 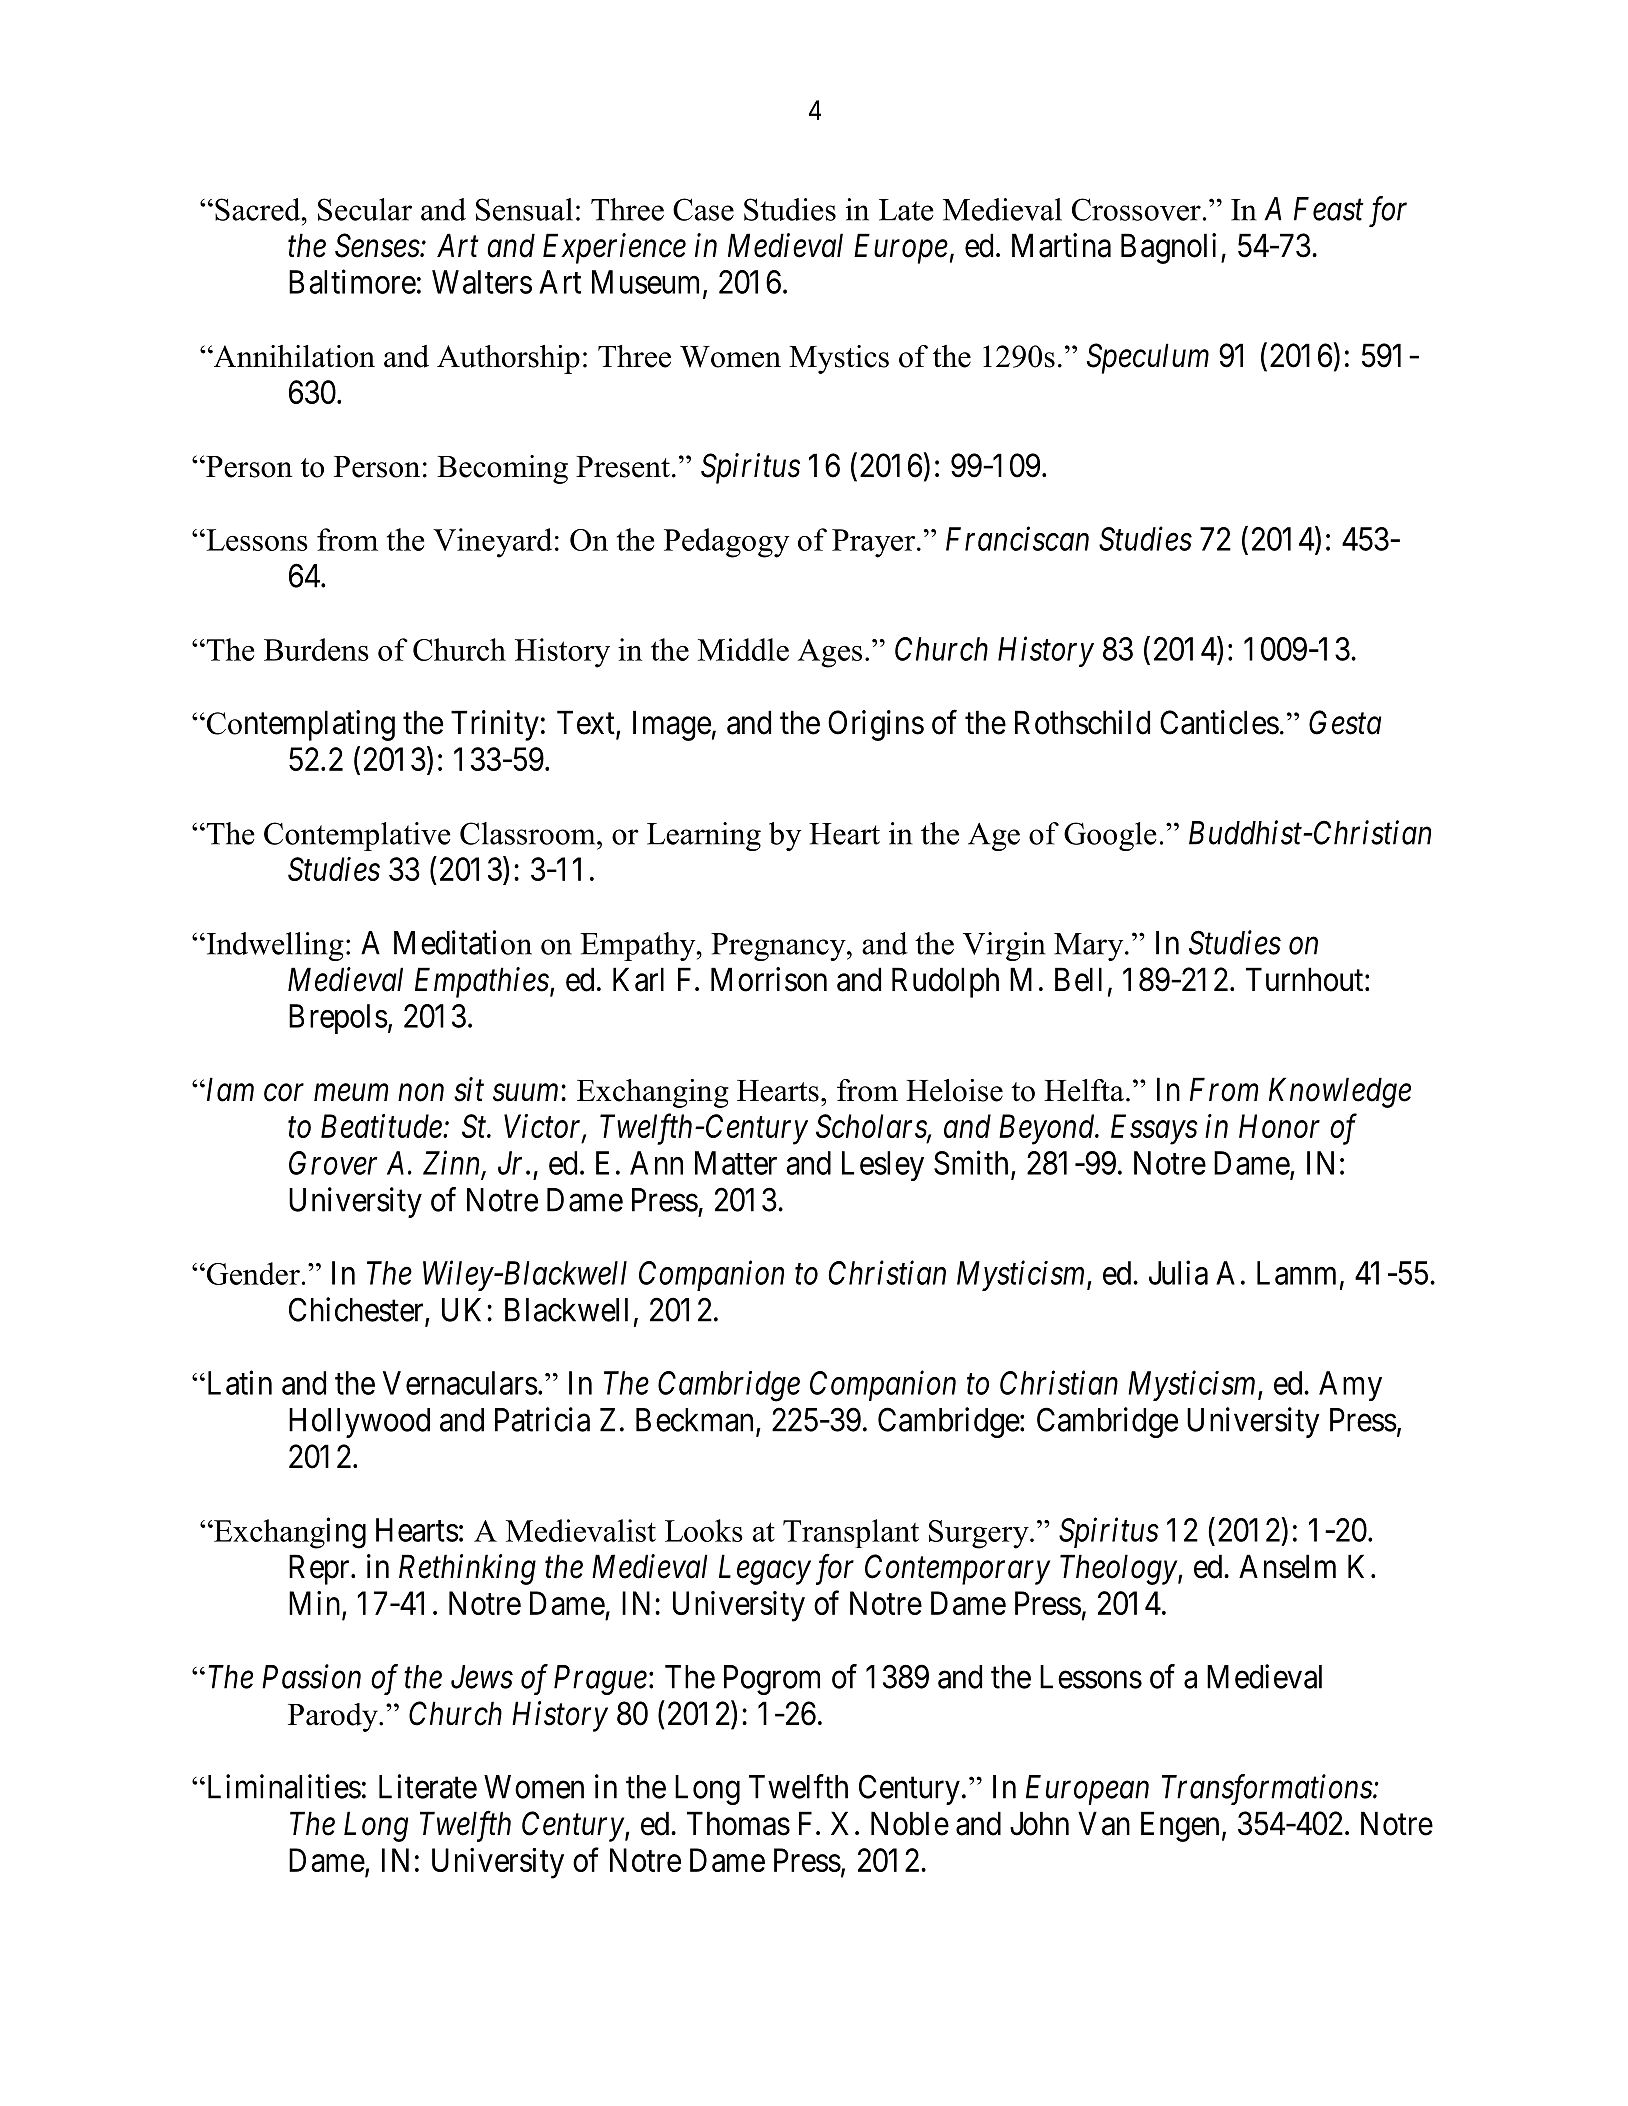 I want to click on Literate, so click(x=428, y=1786).
